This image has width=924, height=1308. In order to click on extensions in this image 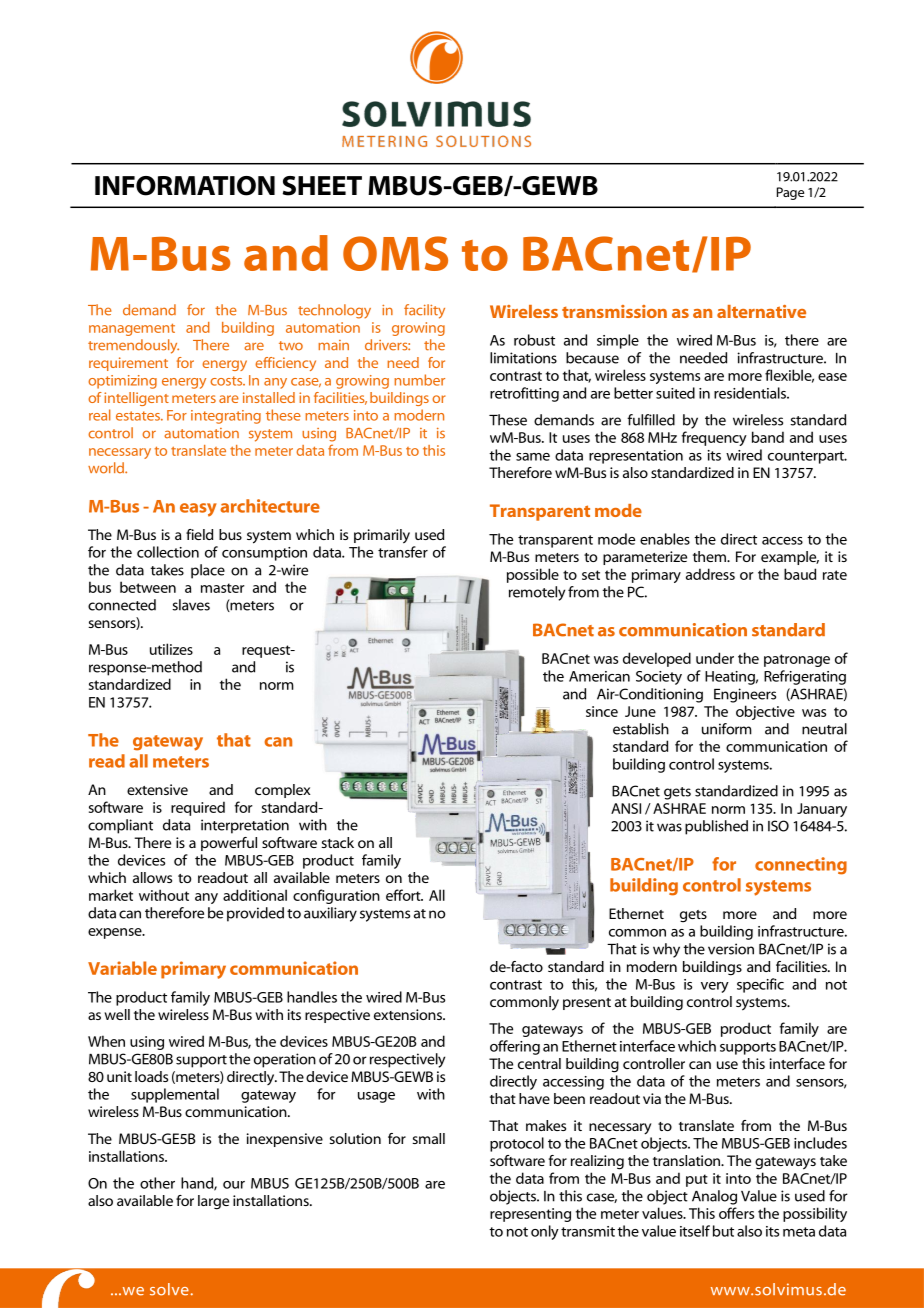, I will do `click(409, 1014)`.
